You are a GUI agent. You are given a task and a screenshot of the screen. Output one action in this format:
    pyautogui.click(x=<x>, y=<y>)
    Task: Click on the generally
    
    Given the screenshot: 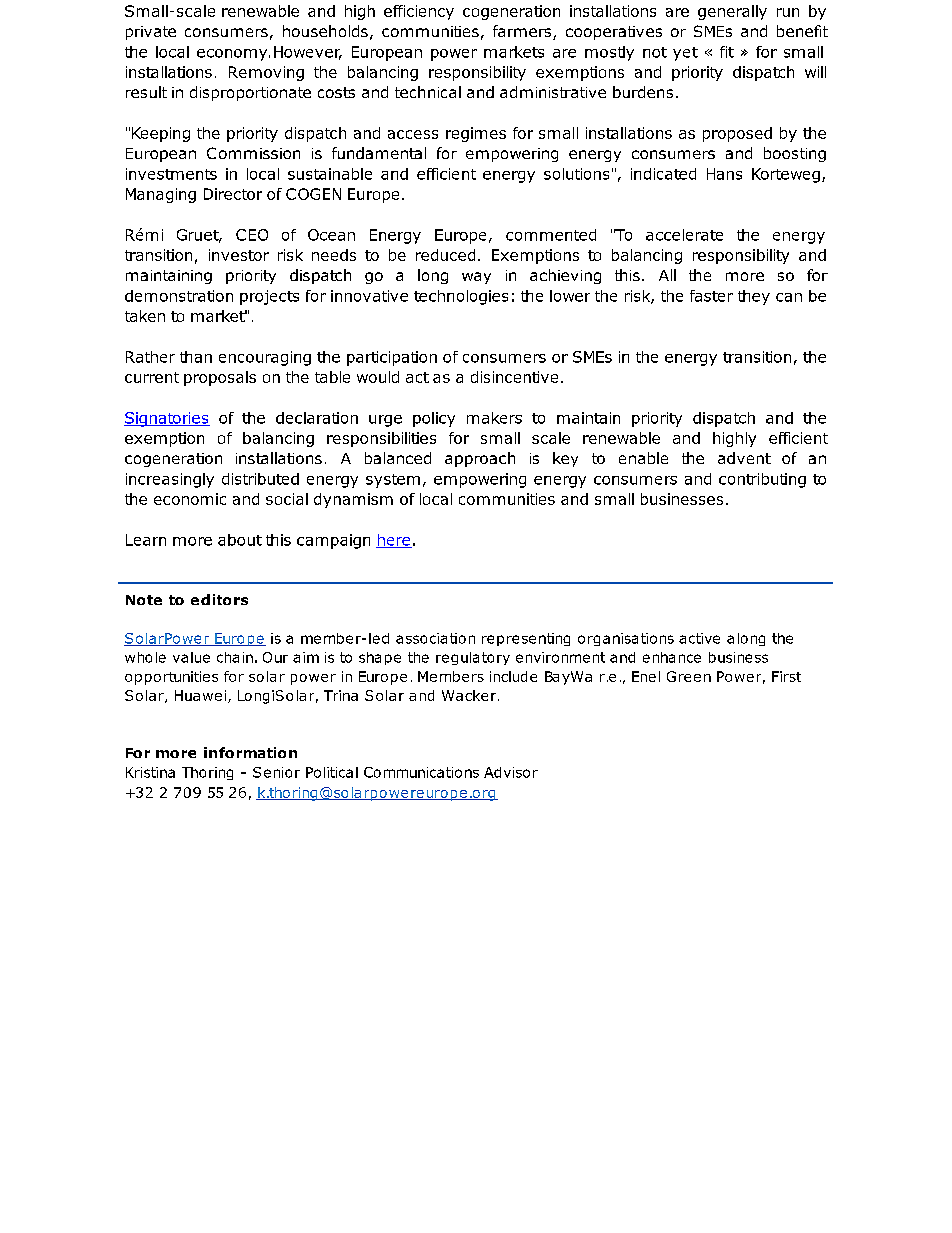 What is the action you would take?
    pyautogui.click(x=732, y=12)
